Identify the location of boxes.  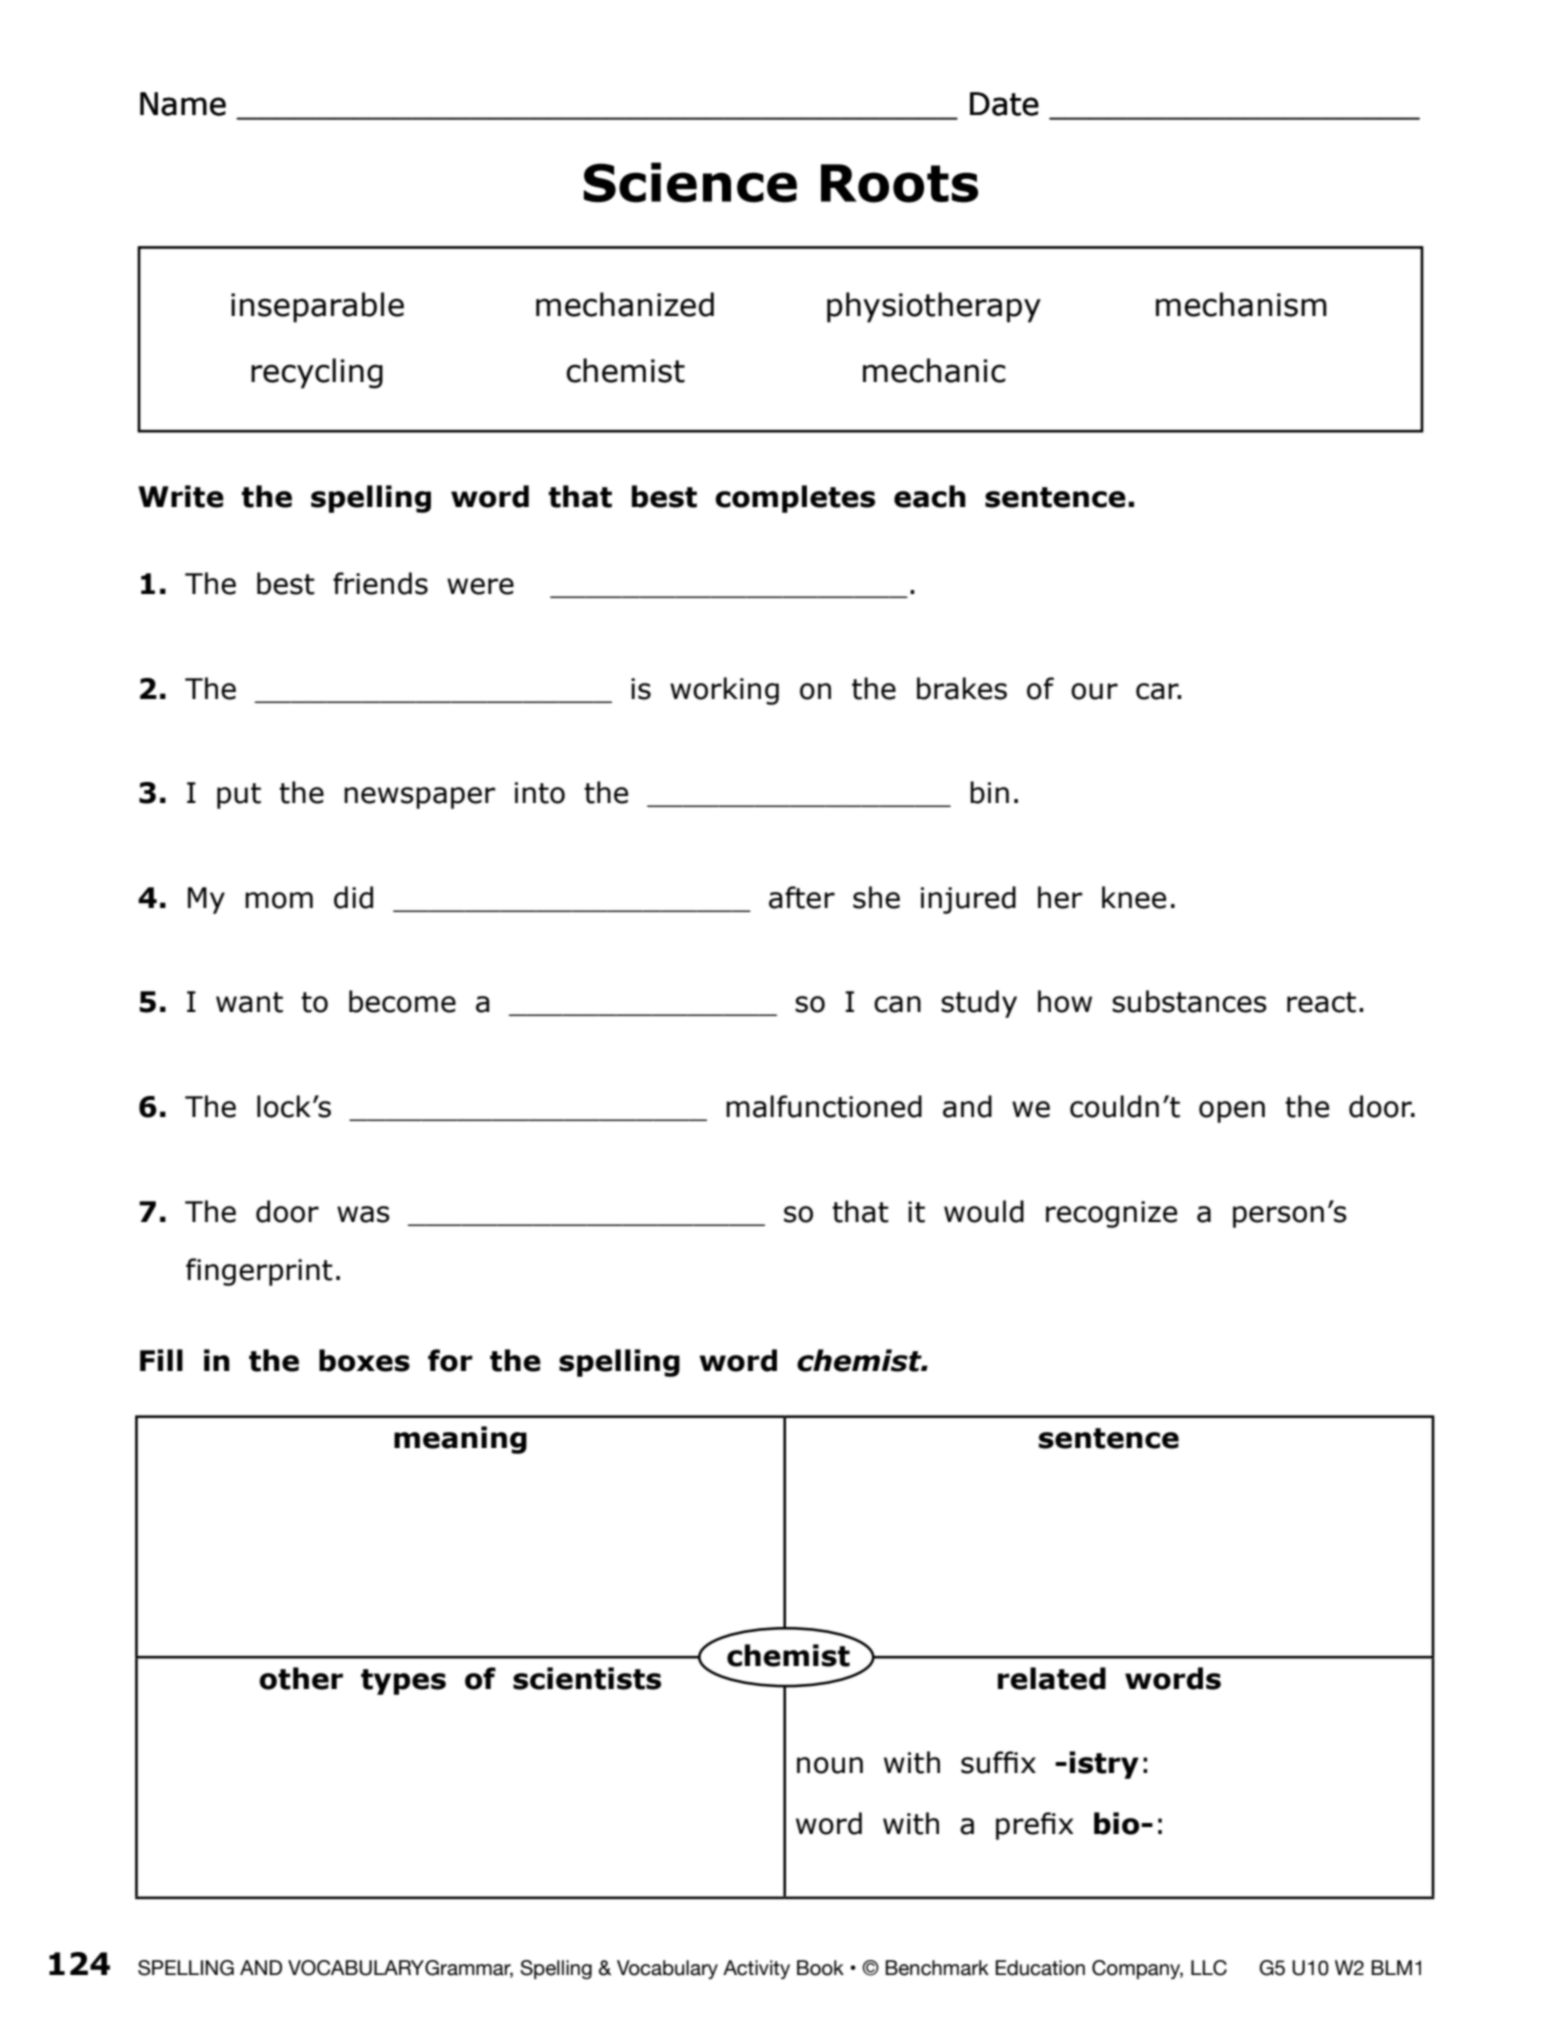
(364, 1360).
